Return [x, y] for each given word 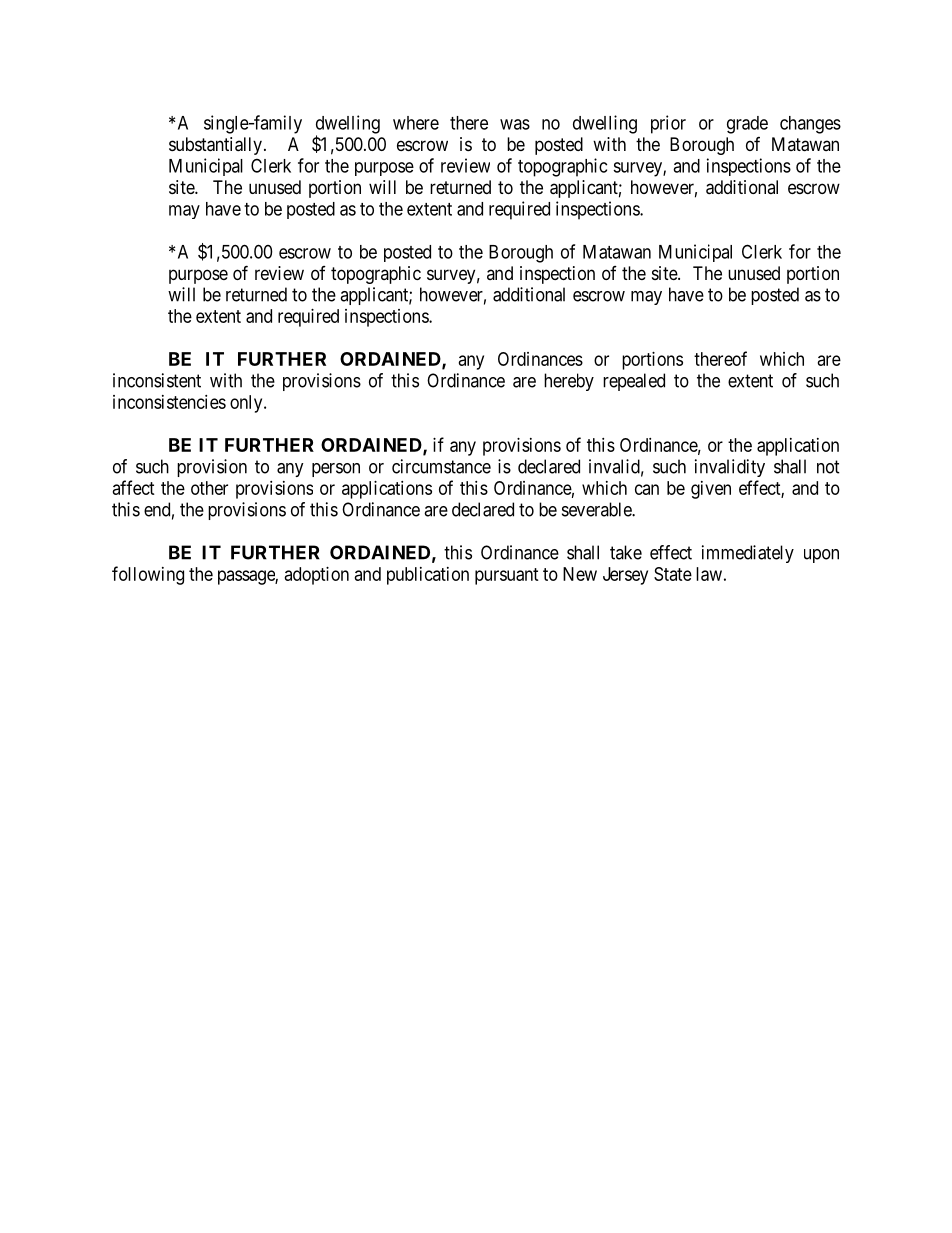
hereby [569, 382]
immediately [748, 554]
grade [747, 125]
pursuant [507, 576]
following [148, 575]
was [515, 124]
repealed [634, 382]
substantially [215, 146]
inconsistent [157, 380]
